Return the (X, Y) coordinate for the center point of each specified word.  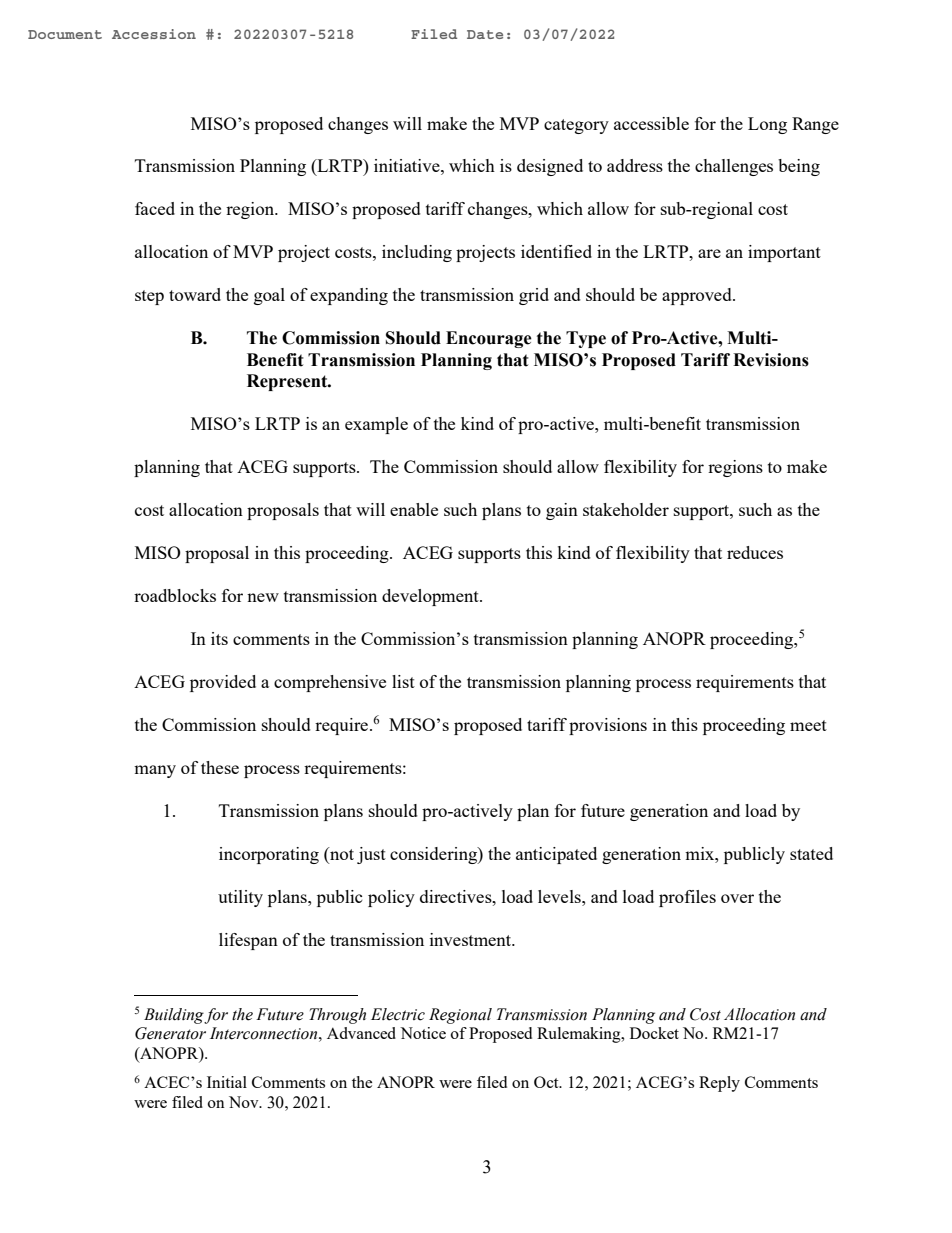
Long (767, 125)
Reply (719, 1084)
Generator (170, 1033)
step (149, 297)
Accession (154, 34)
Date (485, 34)
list (403, 681)
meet (808, 725)
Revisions (771, 360)
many (155, 771)
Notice (423, 1033)
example (376, 425)
